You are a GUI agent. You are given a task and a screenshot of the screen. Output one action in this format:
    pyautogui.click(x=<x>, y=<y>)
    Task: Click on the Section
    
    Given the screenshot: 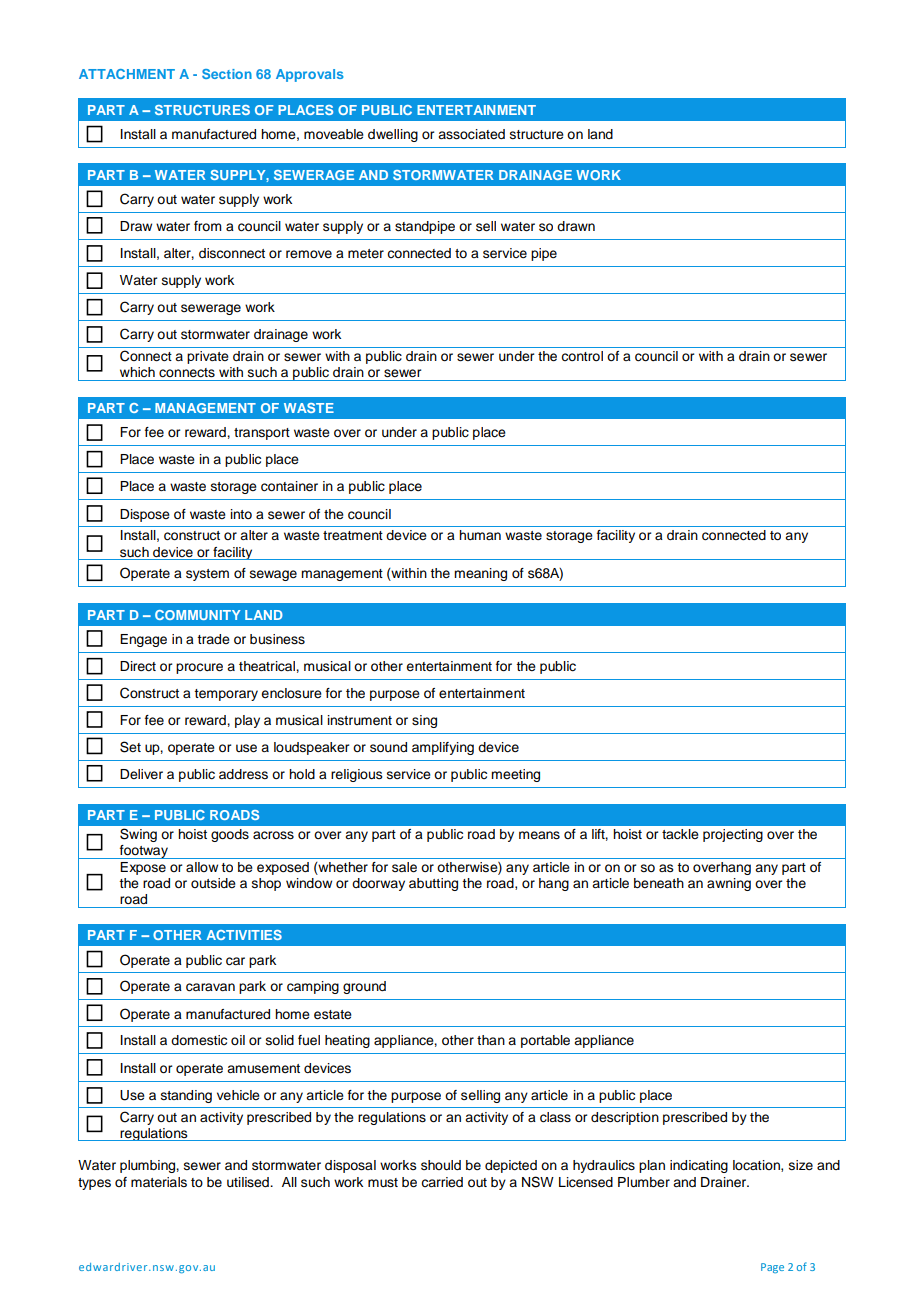 What is the action you would take?
    pyautogui.click(x=227, y=74)
